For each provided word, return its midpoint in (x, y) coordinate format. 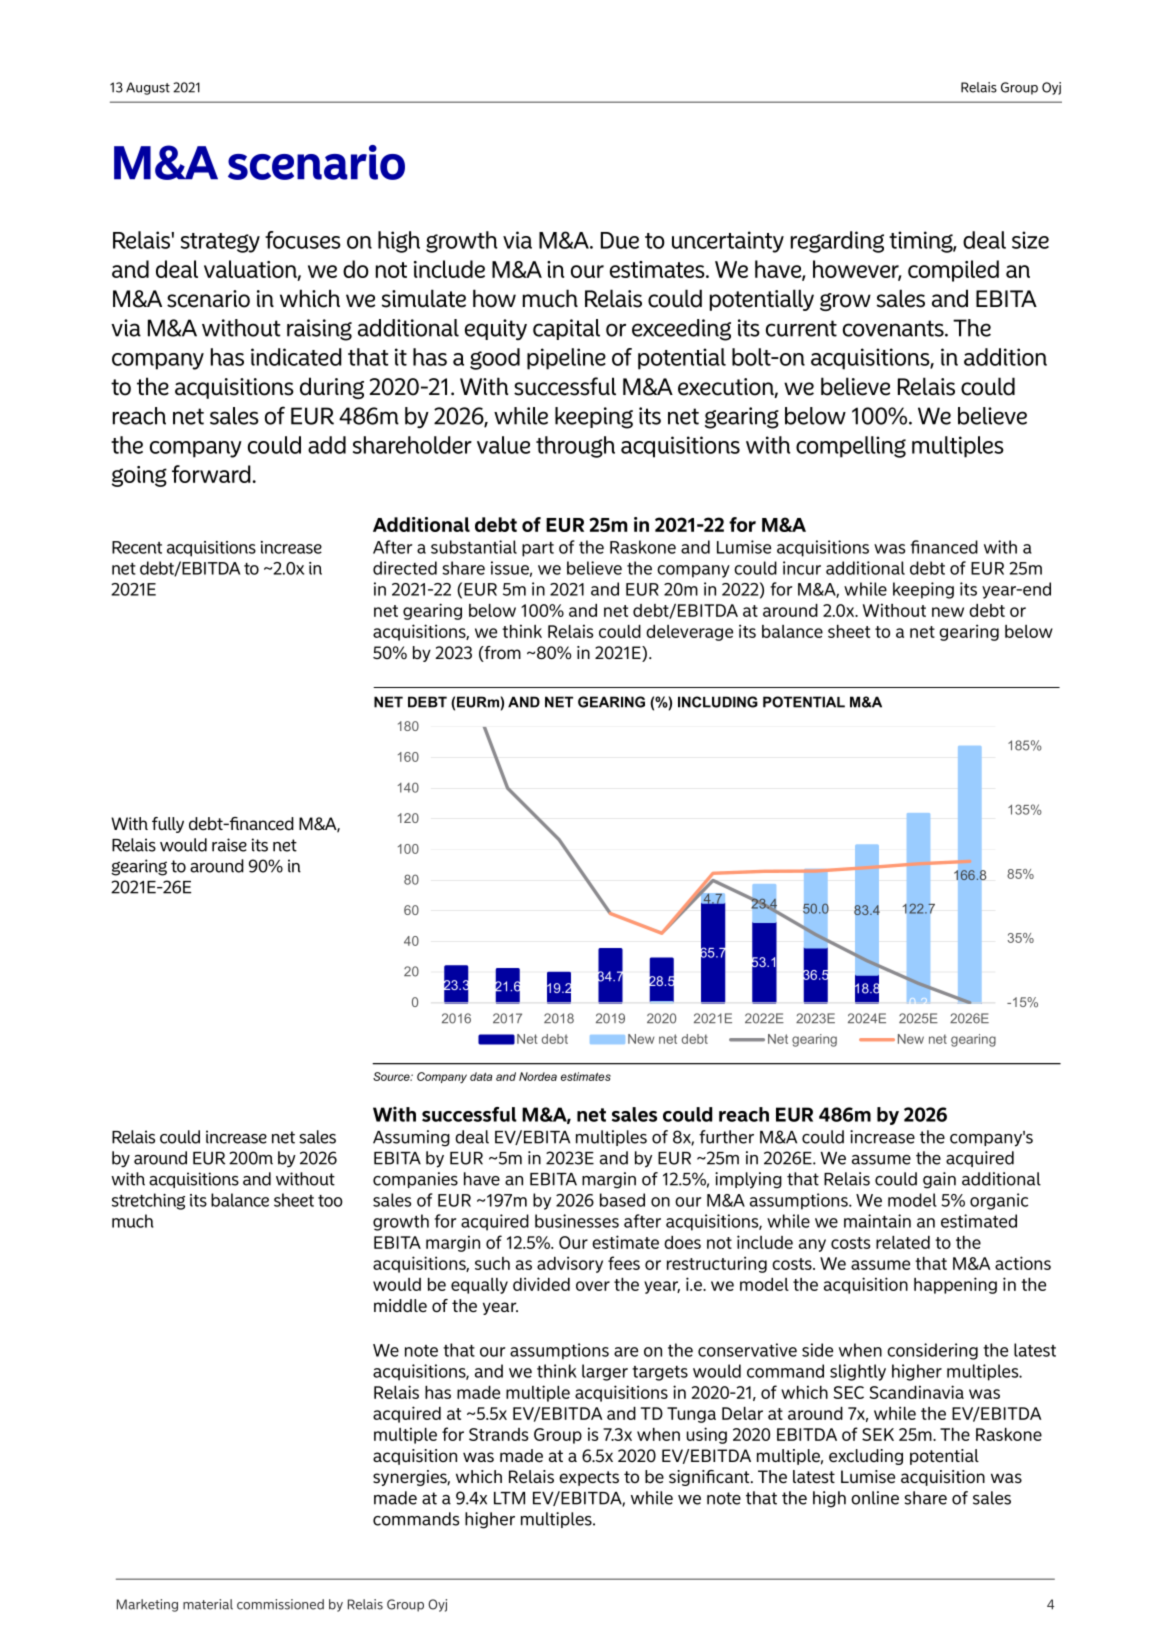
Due (620, 240)
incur (802, 568)
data (481, 1076)
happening (955, 1285)
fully (168, 825)
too (330, 1201)
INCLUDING (718, 702)
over (593, 1286)
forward (211, 474)
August (148, 88)
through (575, 447)
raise (229, 845)
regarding (837, 242)
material (208, 1604)
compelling (851, 447)
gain (939, 1180)
